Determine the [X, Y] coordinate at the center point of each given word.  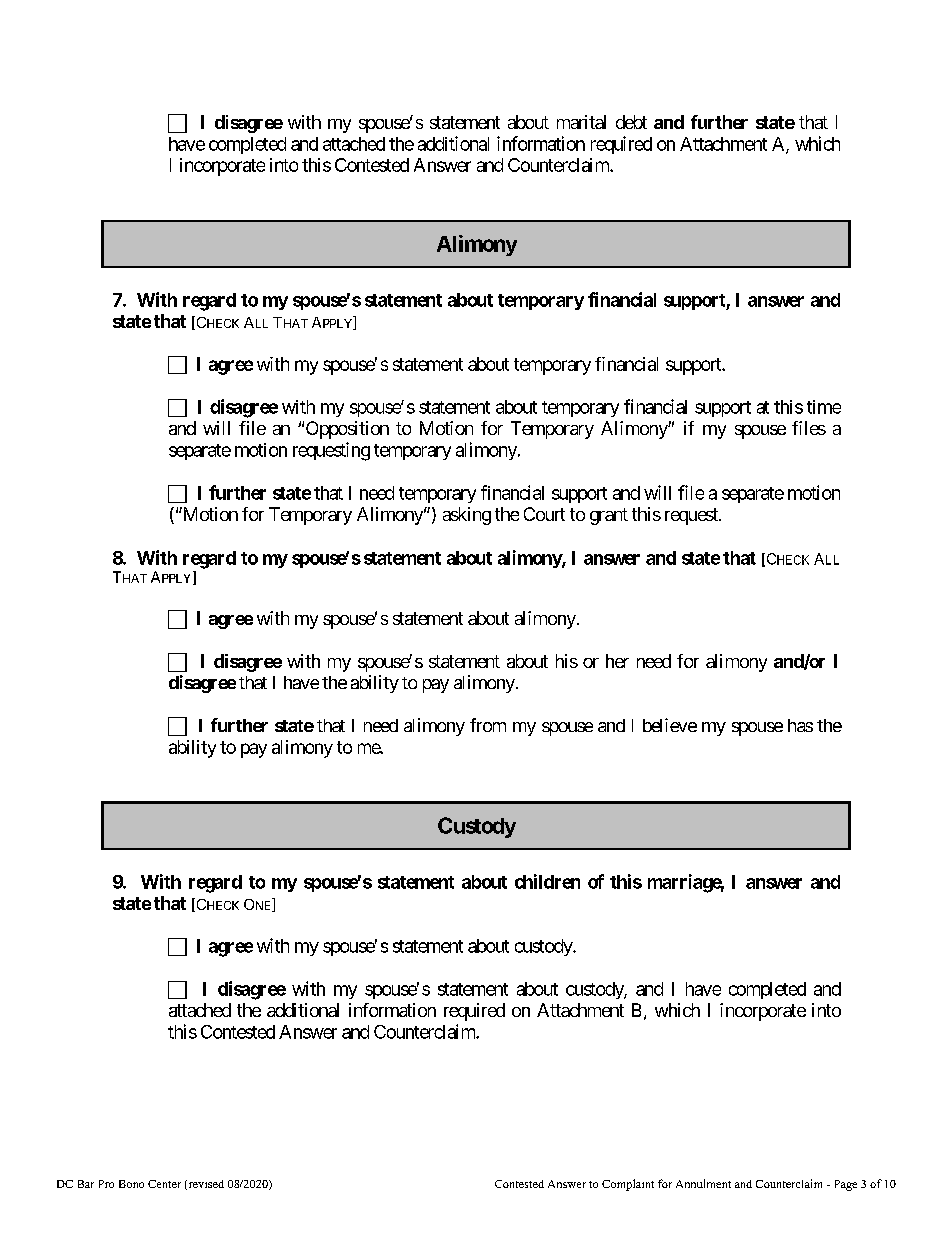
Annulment [703, 1183]
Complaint [628, 1185]
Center [164, 1184]
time [824, 407]
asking [467, 516]
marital [581, 122]
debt [631, 122]
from [488, 725]
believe [670, 725]
